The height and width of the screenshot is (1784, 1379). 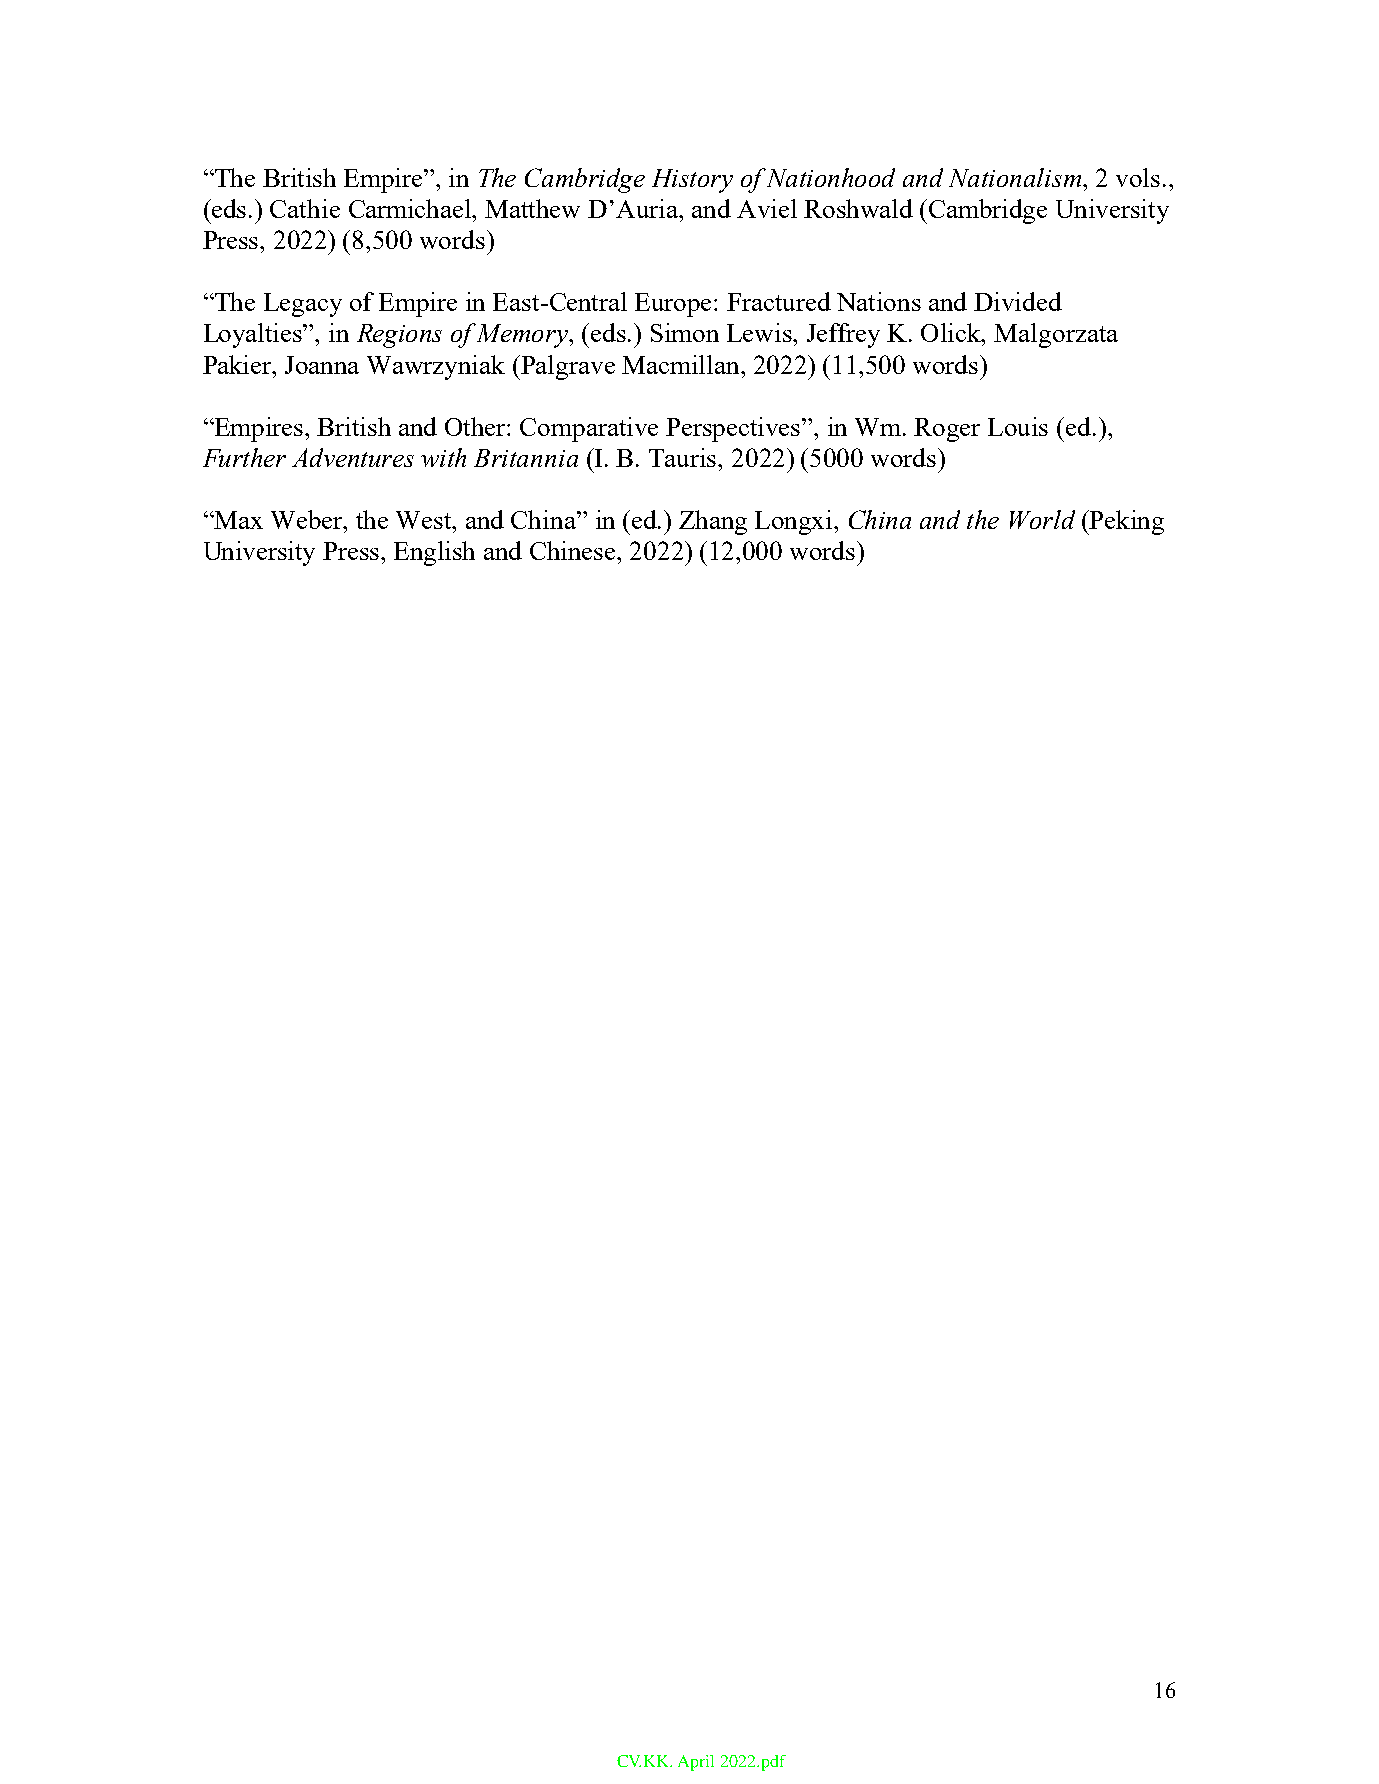 I want to click on Roger, so click(x=947, y=430).
